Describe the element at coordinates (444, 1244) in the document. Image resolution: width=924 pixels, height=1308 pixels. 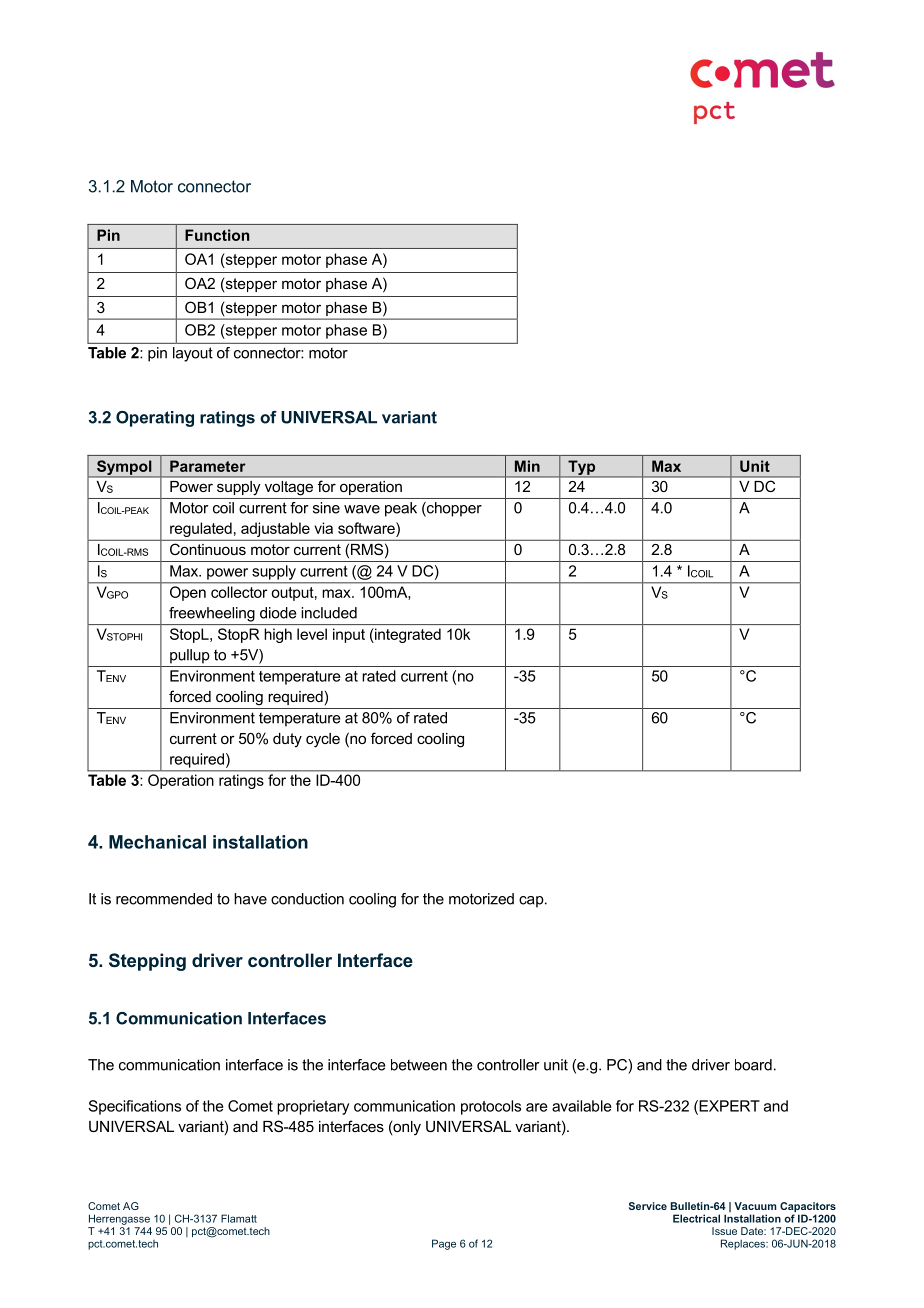
I see `Page` at that location.
